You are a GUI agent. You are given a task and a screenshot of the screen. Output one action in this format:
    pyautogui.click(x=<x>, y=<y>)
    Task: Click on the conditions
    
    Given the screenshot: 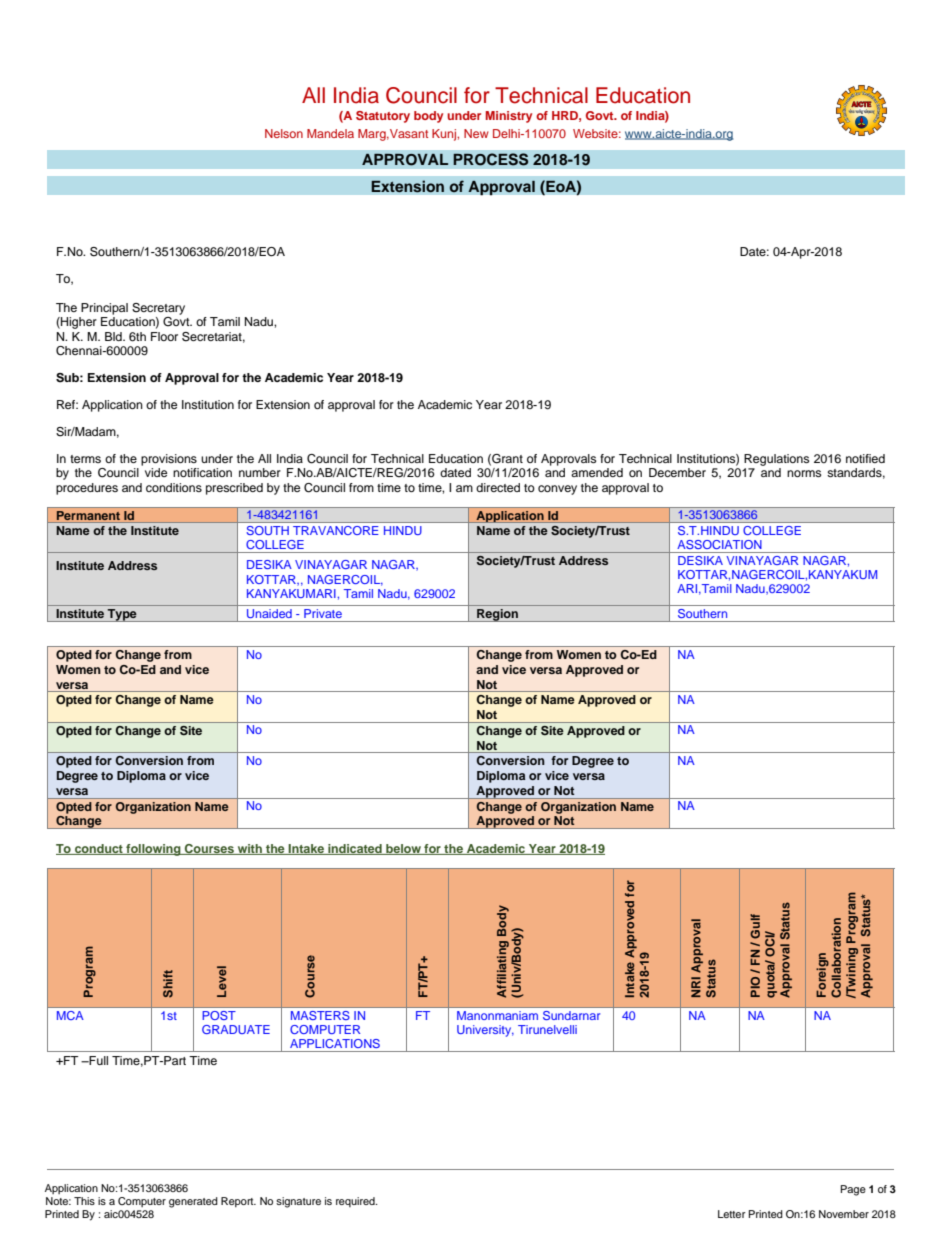 What is the action you would take?
    pyautogui.click(x=174, y=487)
